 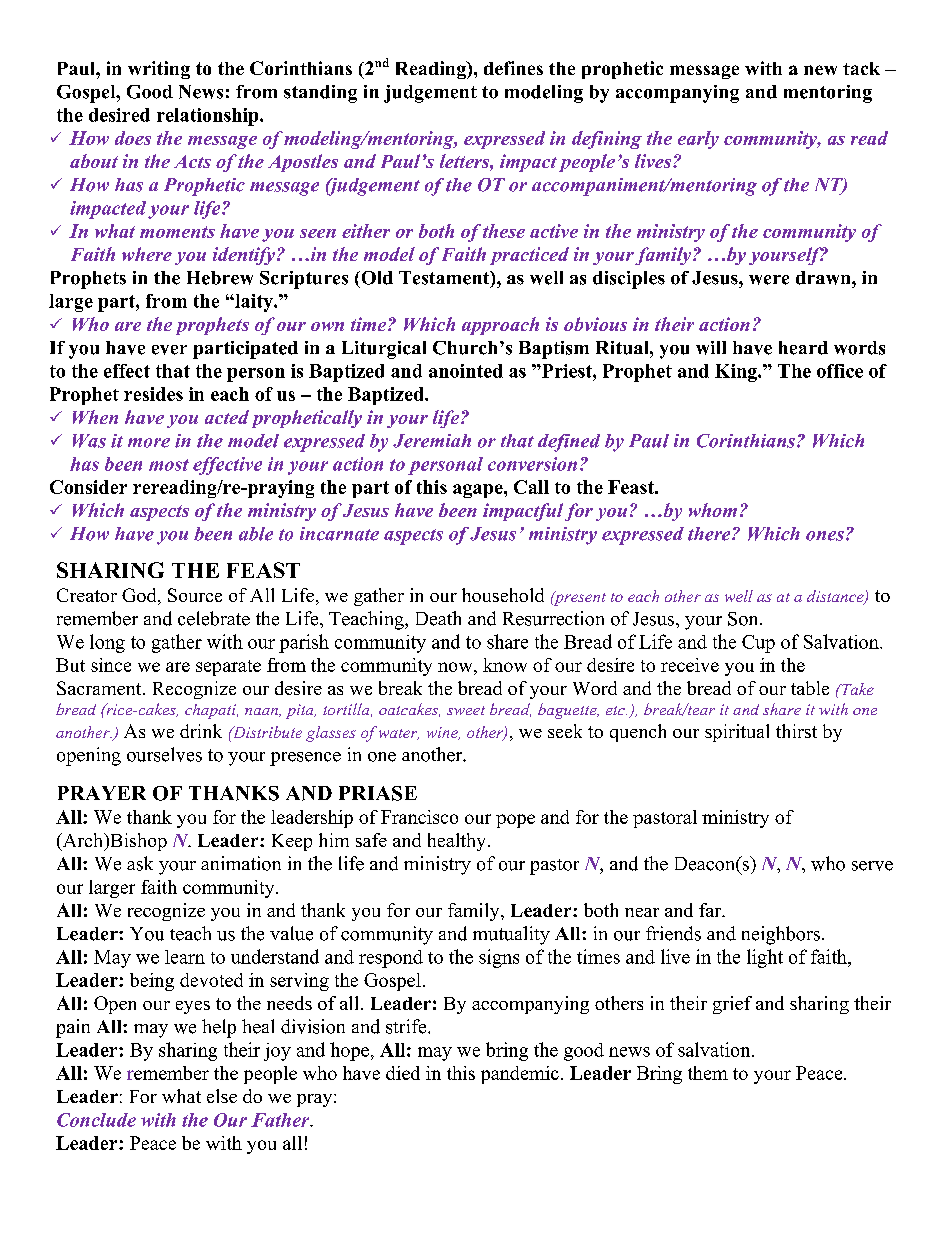 What do you see at coordinates (169, 465) in the screenshot?
I see `most` at bounding box center [169, 465].
